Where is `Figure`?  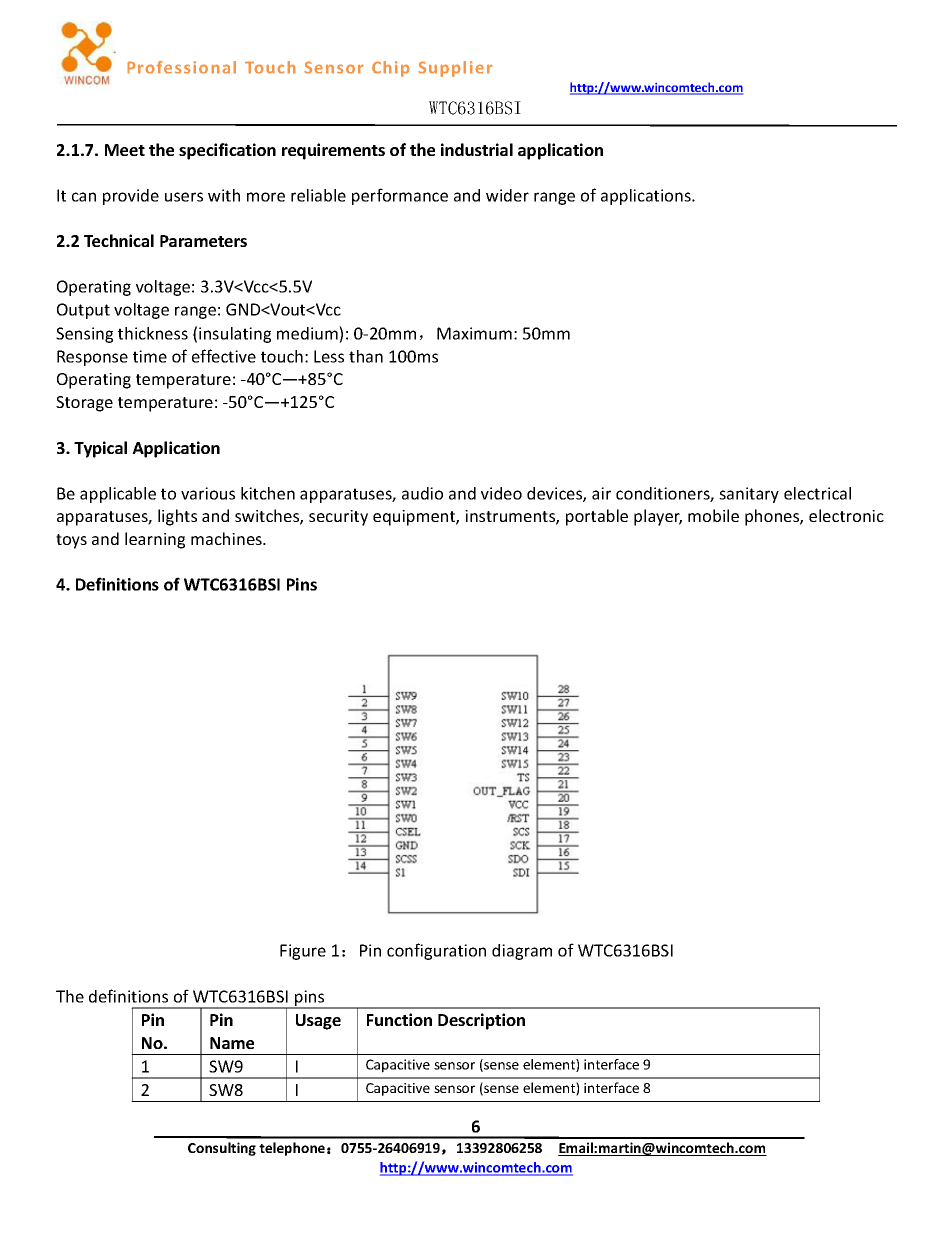 Figure is located at coordinates (303, 952).
